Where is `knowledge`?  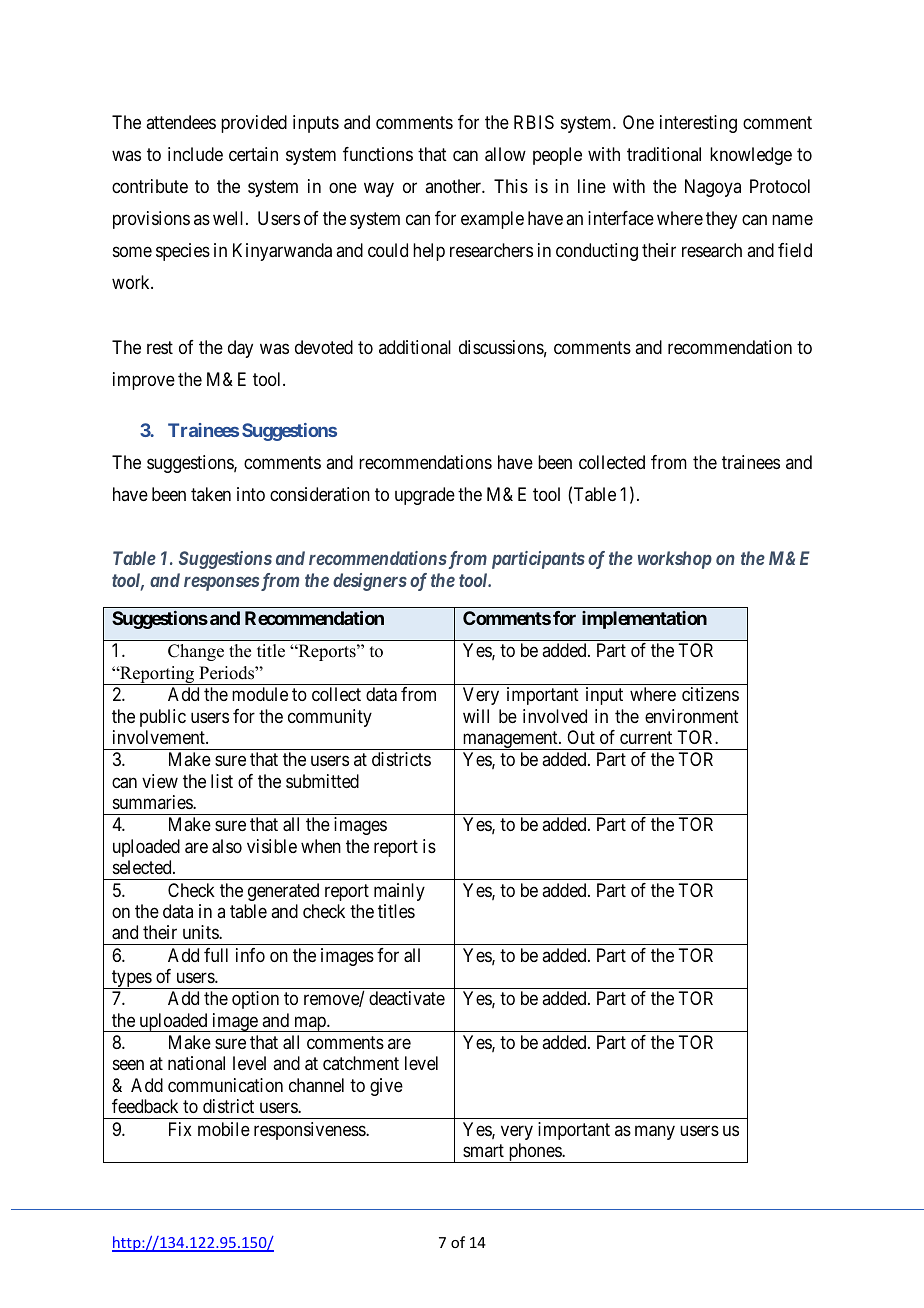
knowledge is located at coordinates (751, 156).
